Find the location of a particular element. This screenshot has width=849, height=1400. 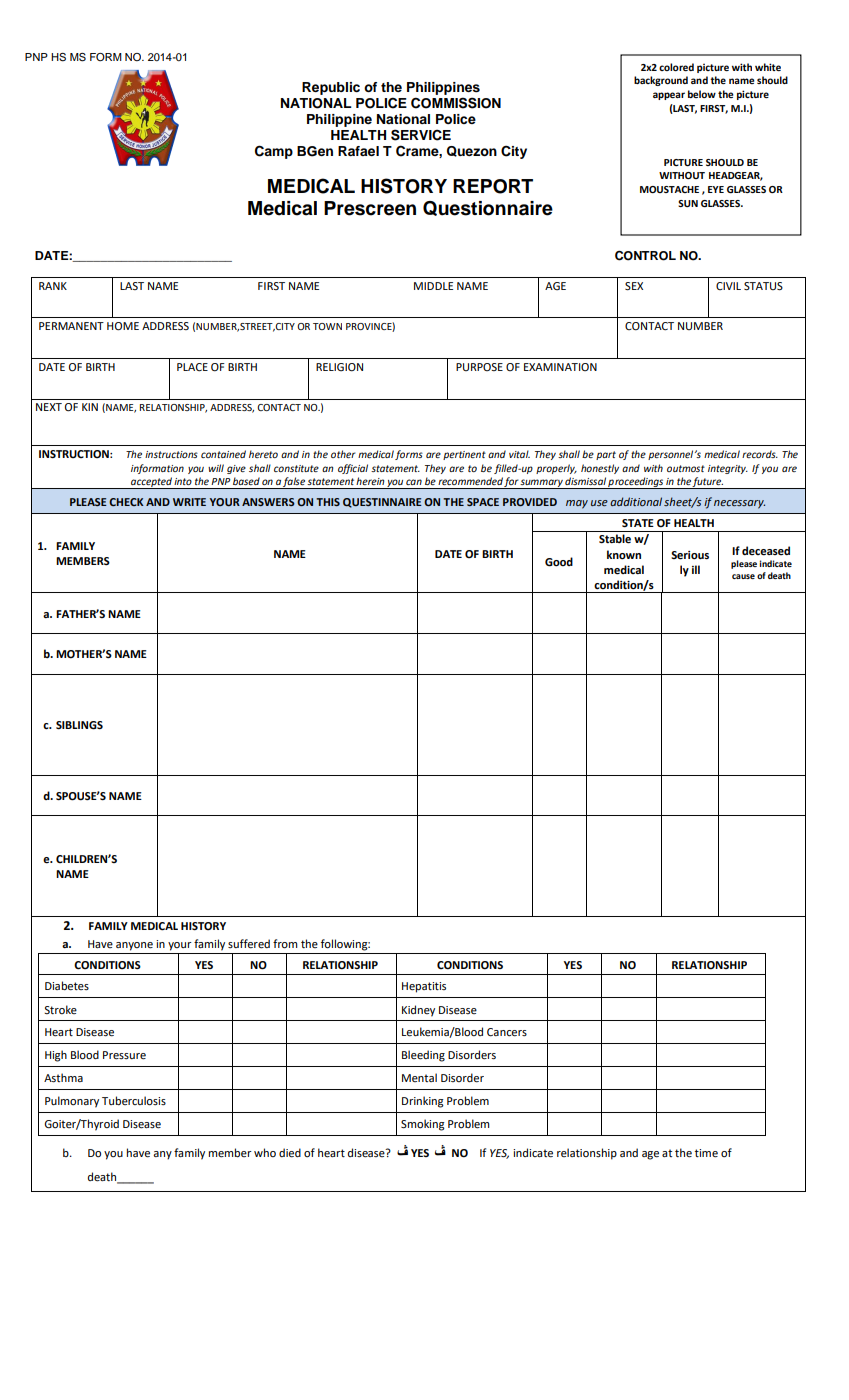

time is located at coordinates (706, 1153).
